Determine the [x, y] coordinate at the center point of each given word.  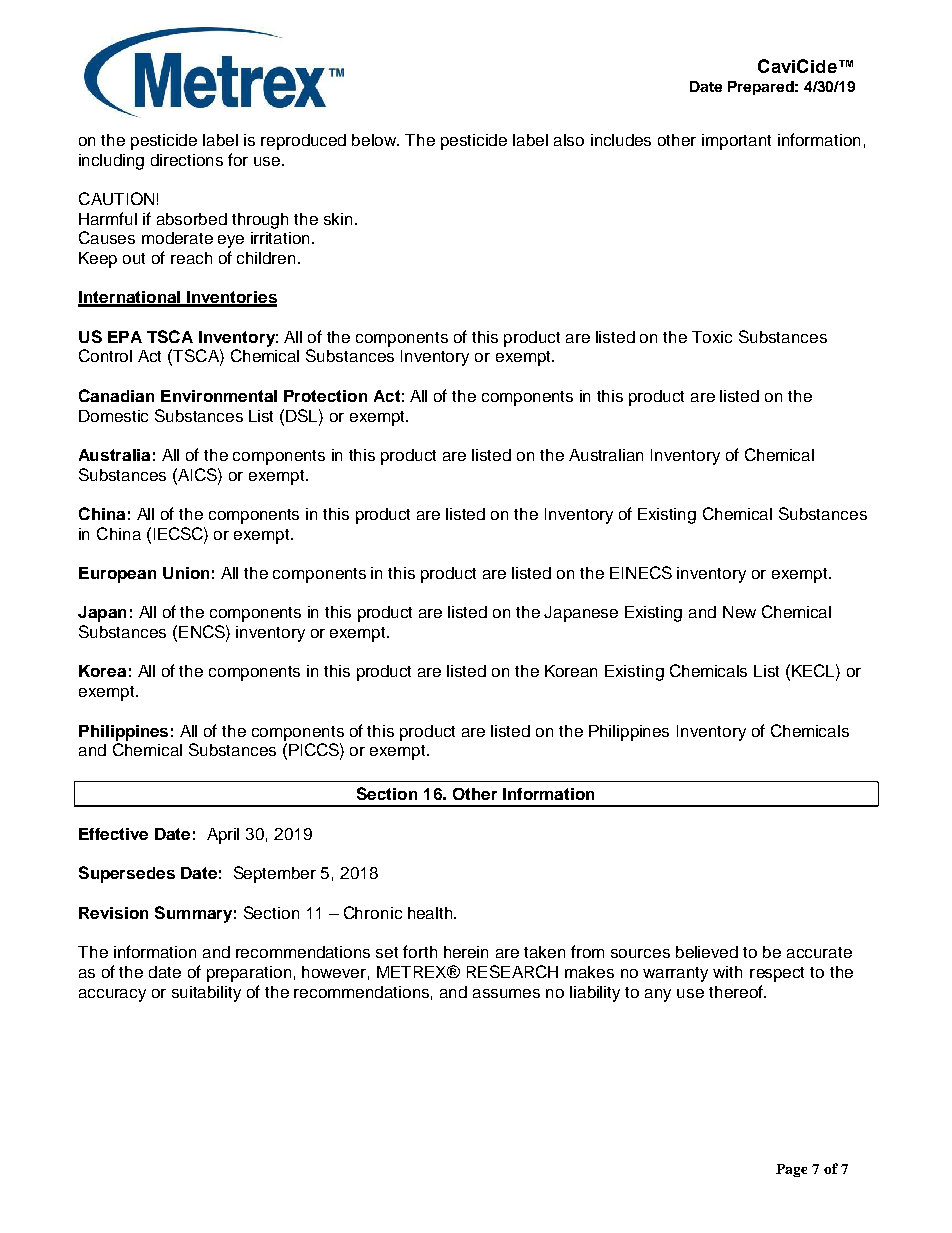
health [431, 913]
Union [186, 573]
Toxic [712, 337]
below [375, 140]
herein [466, 952]
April [223, 836]
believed [707, 952]
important [736, 142]
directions [187, 160]
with [727, 972]
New [739, 612]
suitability [206, 994]
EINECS [641, 572]
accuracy [112, 995]
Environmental [219, 396]
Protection [325, 396]
